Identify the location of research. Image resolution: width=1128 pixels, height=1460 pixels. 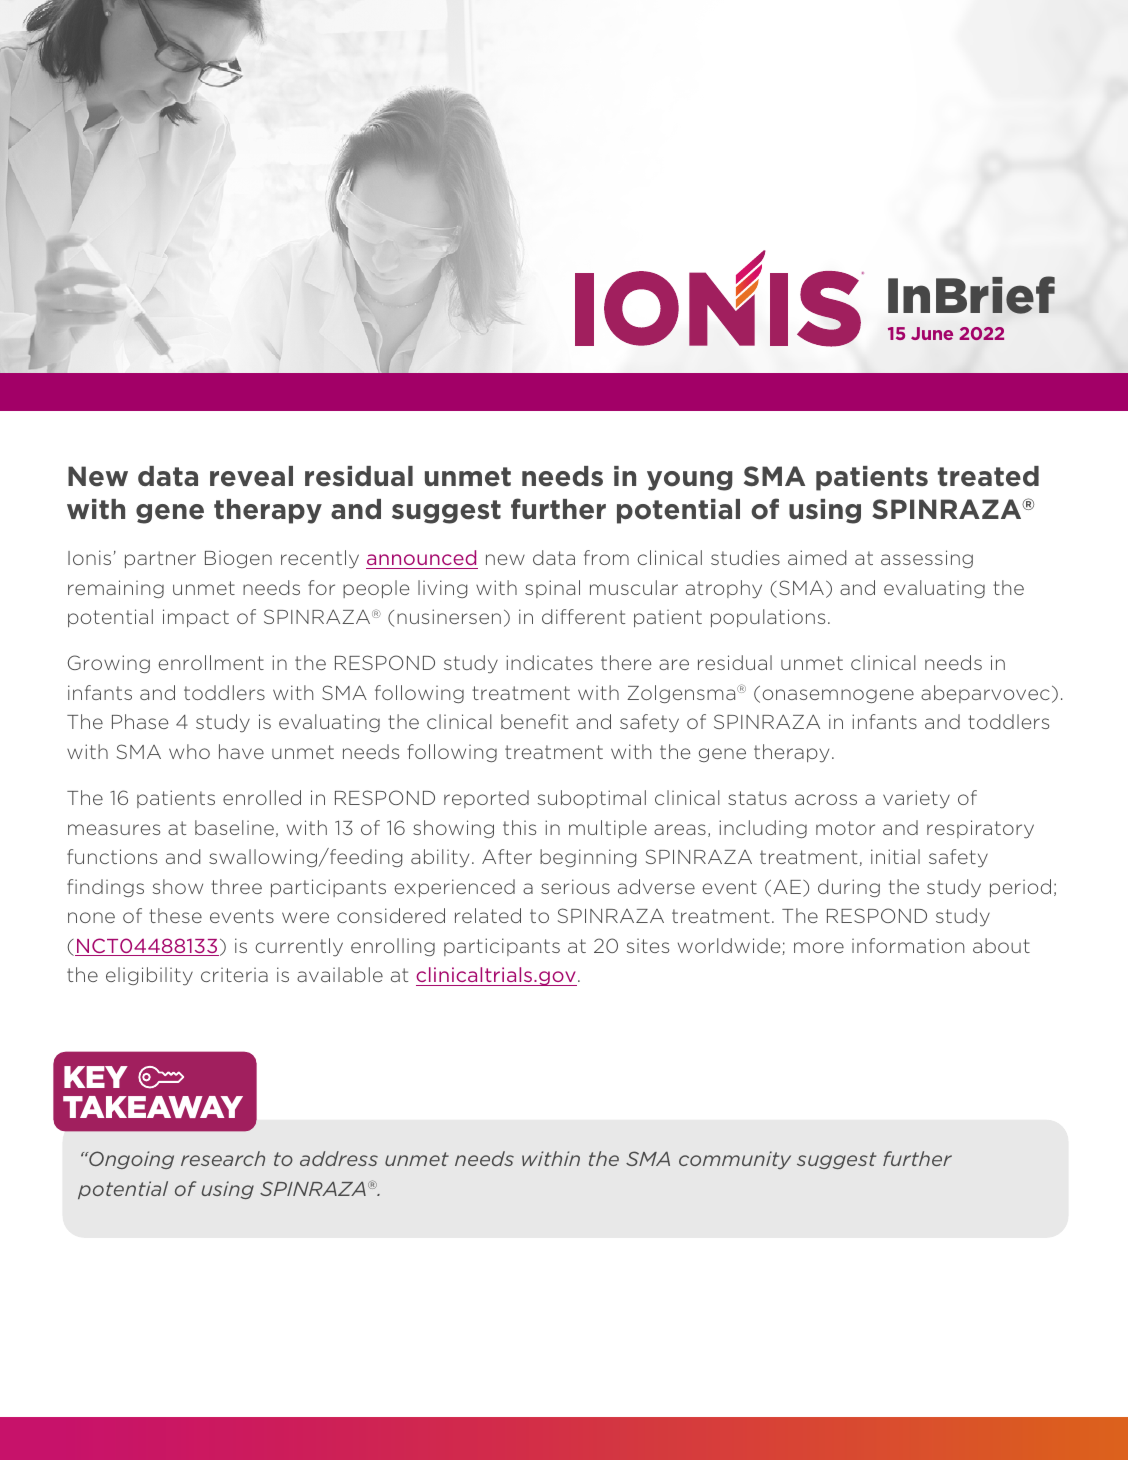
(223, 1158).
